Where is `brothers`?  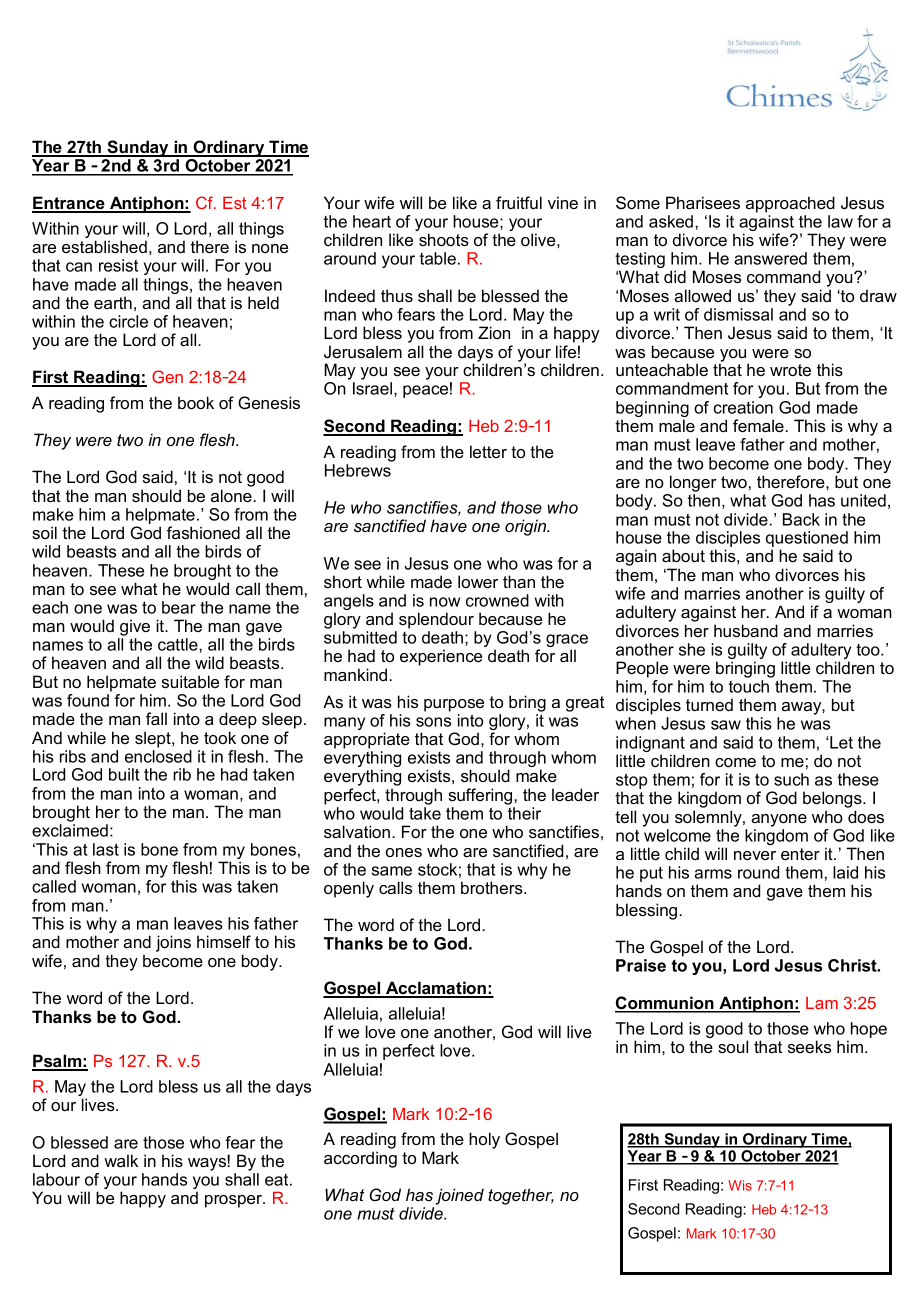
brothers is located at coordinates (493, 887).
